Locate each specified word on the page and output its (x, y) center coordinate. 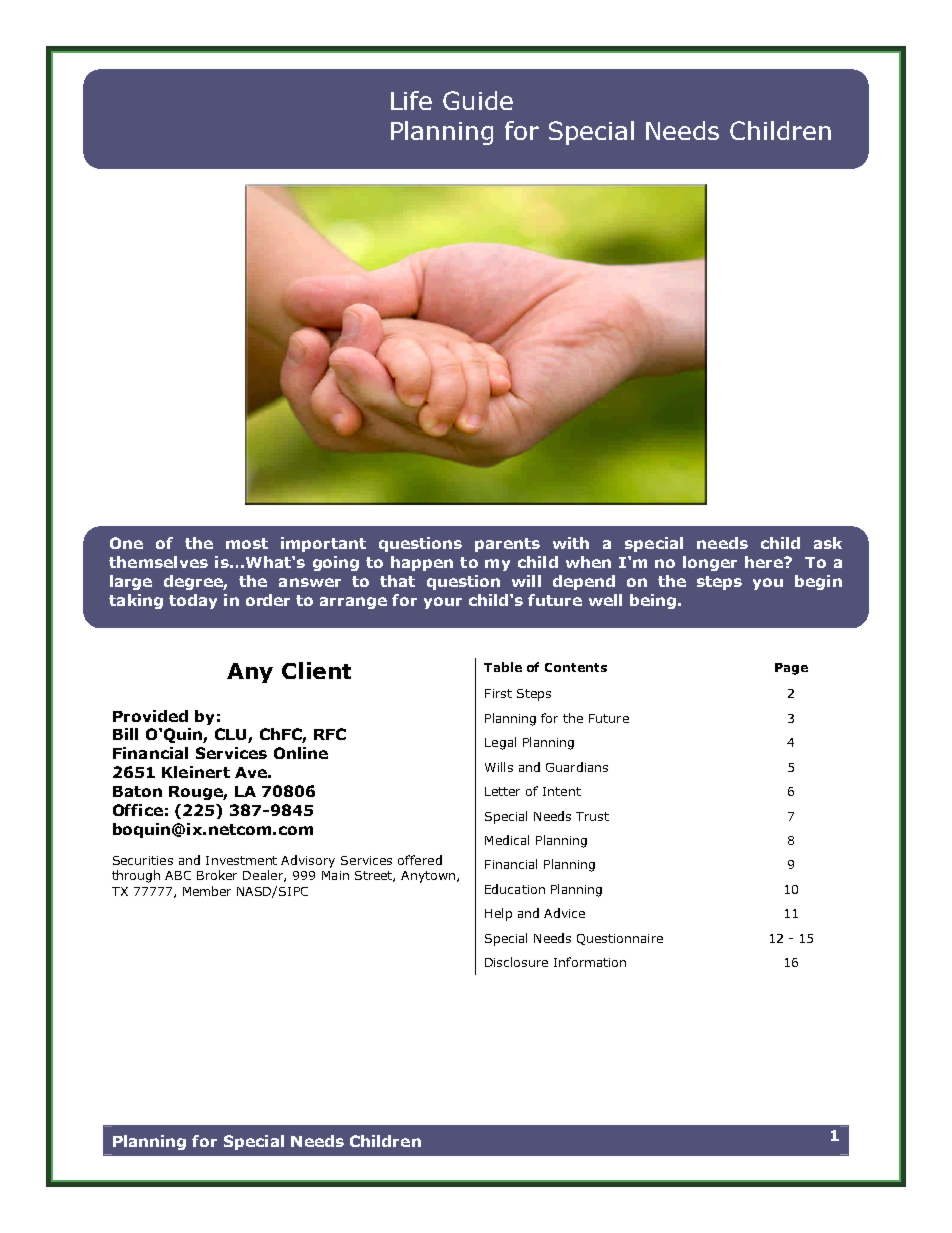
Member (207, 891)
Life (411, 100)
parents (507, 545)
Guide (478, 100)
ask (828, 543)
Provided (150, 716)
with (571, 543)
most (247, 543)
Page (791, 669)
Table (503, 667)
